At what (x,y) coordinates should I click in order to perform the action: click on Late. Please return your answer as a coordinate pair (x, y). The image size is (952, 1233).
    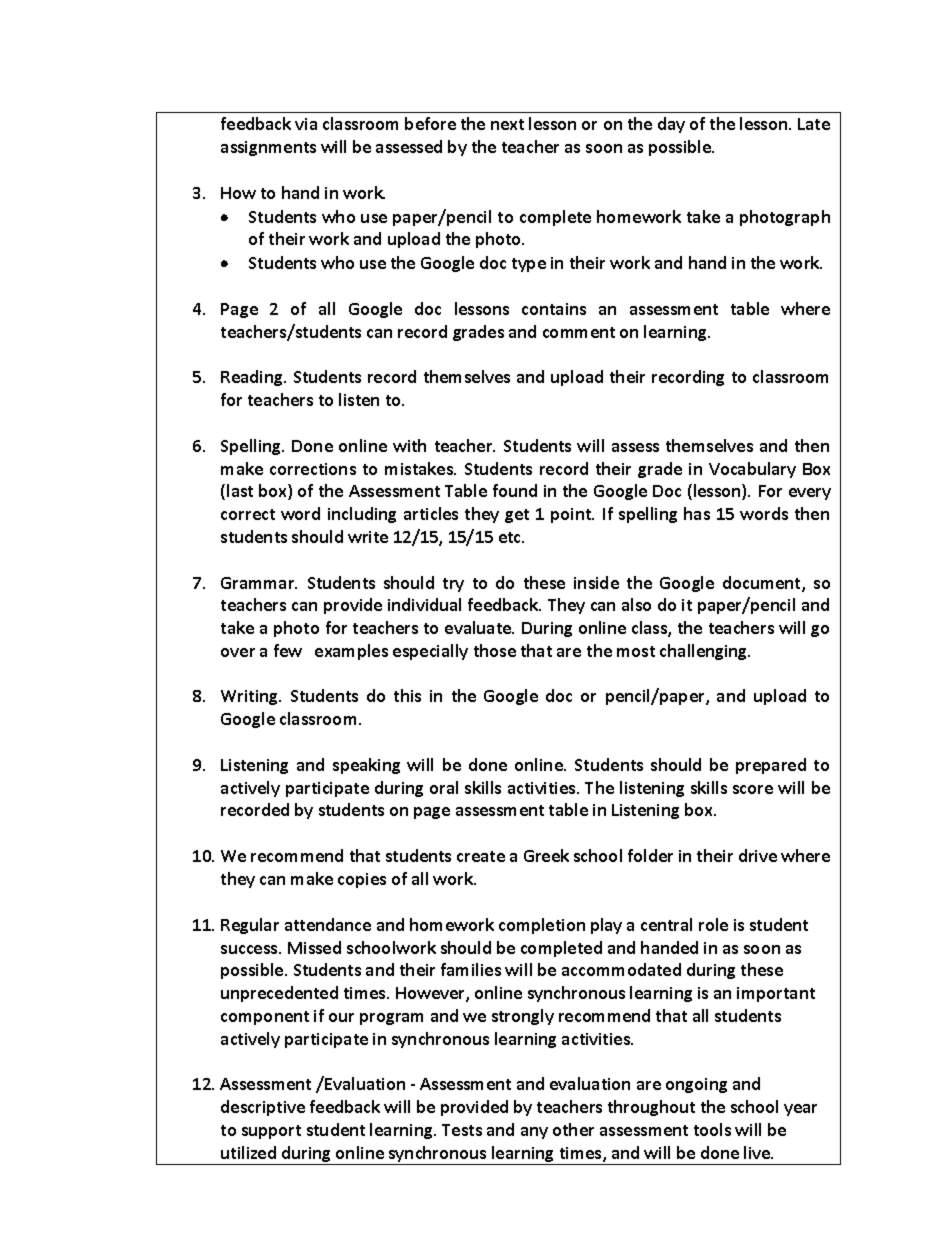
    Looking at the image, I should click on (814, 124).
